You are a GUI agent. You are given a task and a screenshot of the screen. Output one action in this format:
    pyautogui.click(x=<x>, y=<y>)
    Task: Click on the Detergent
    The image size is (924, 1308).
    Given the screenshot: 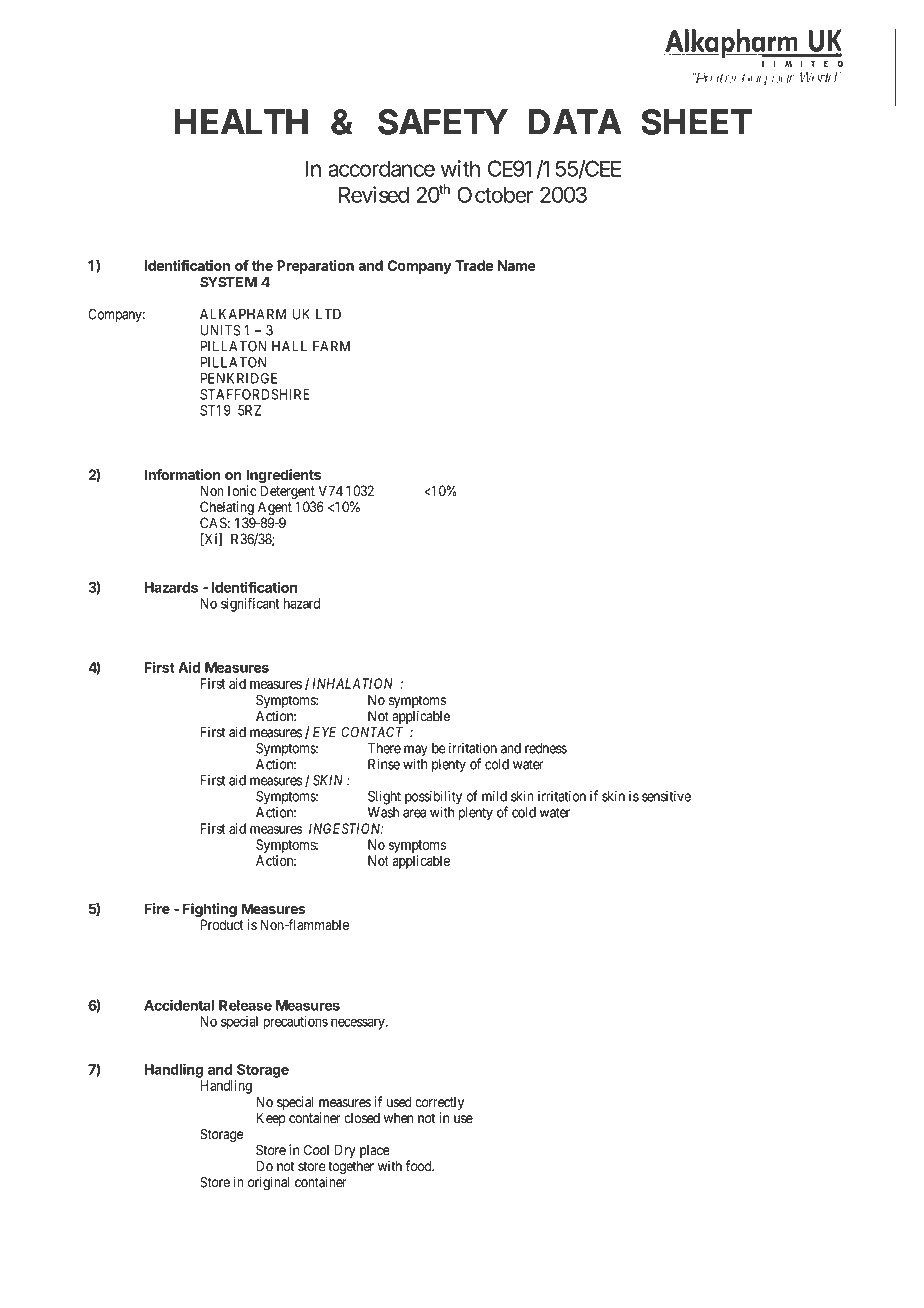 What is the action you would take?
    pyautogui.click(x=288, y=493)
